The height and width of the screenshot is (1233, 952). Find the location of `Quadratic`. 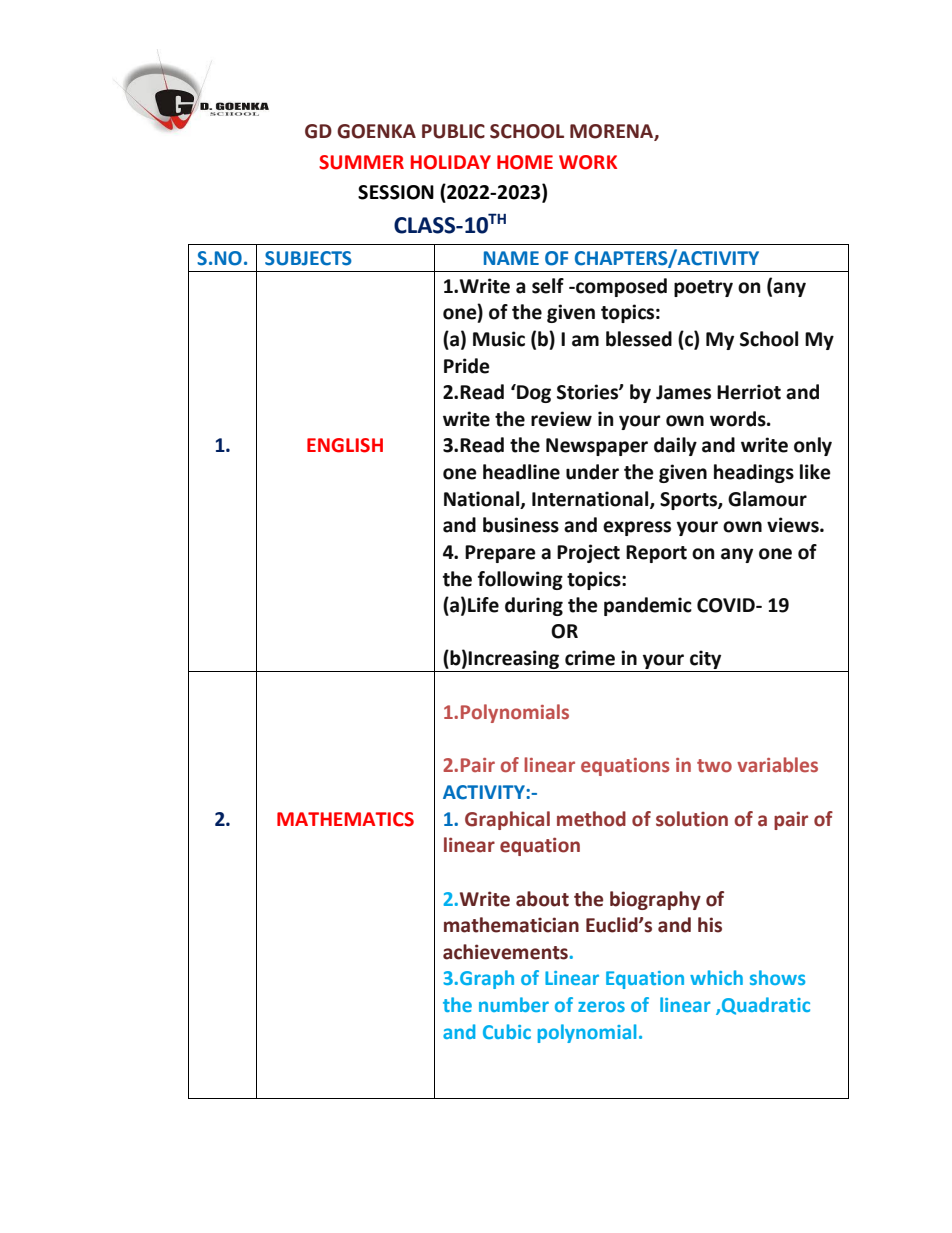

Quadratic is located at coordinates (766, 1006).
